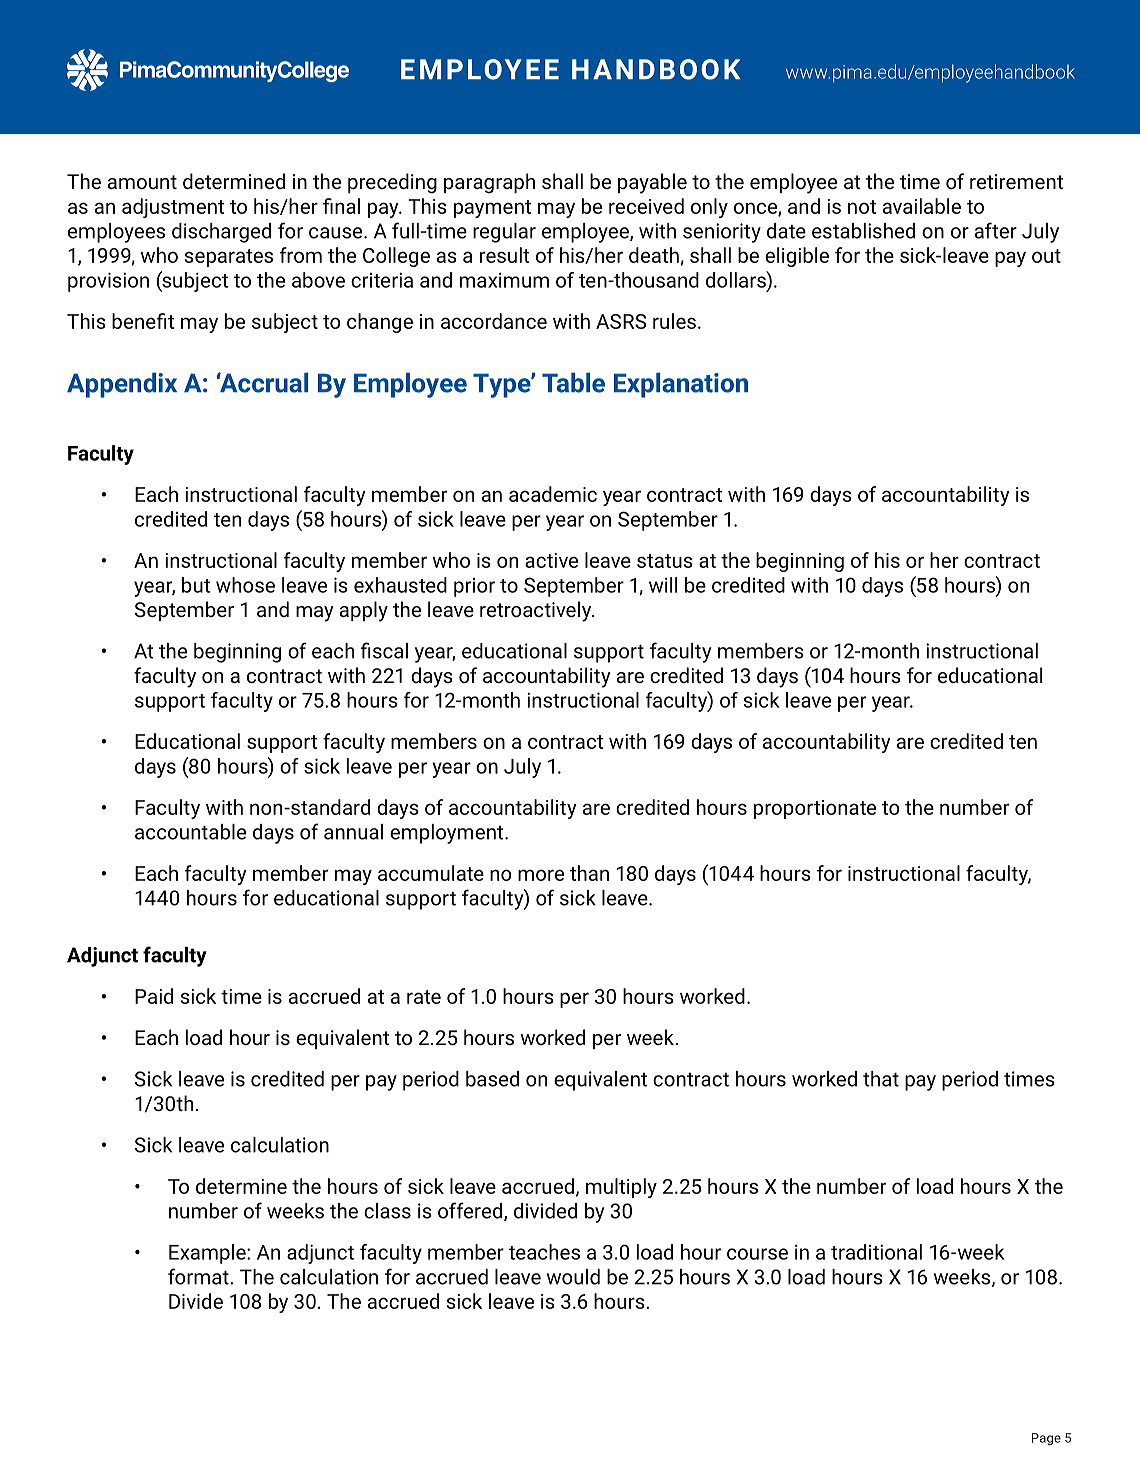  Describe the element at coordinates (881, 1079) in the screenshot. I see `that` at that location.
